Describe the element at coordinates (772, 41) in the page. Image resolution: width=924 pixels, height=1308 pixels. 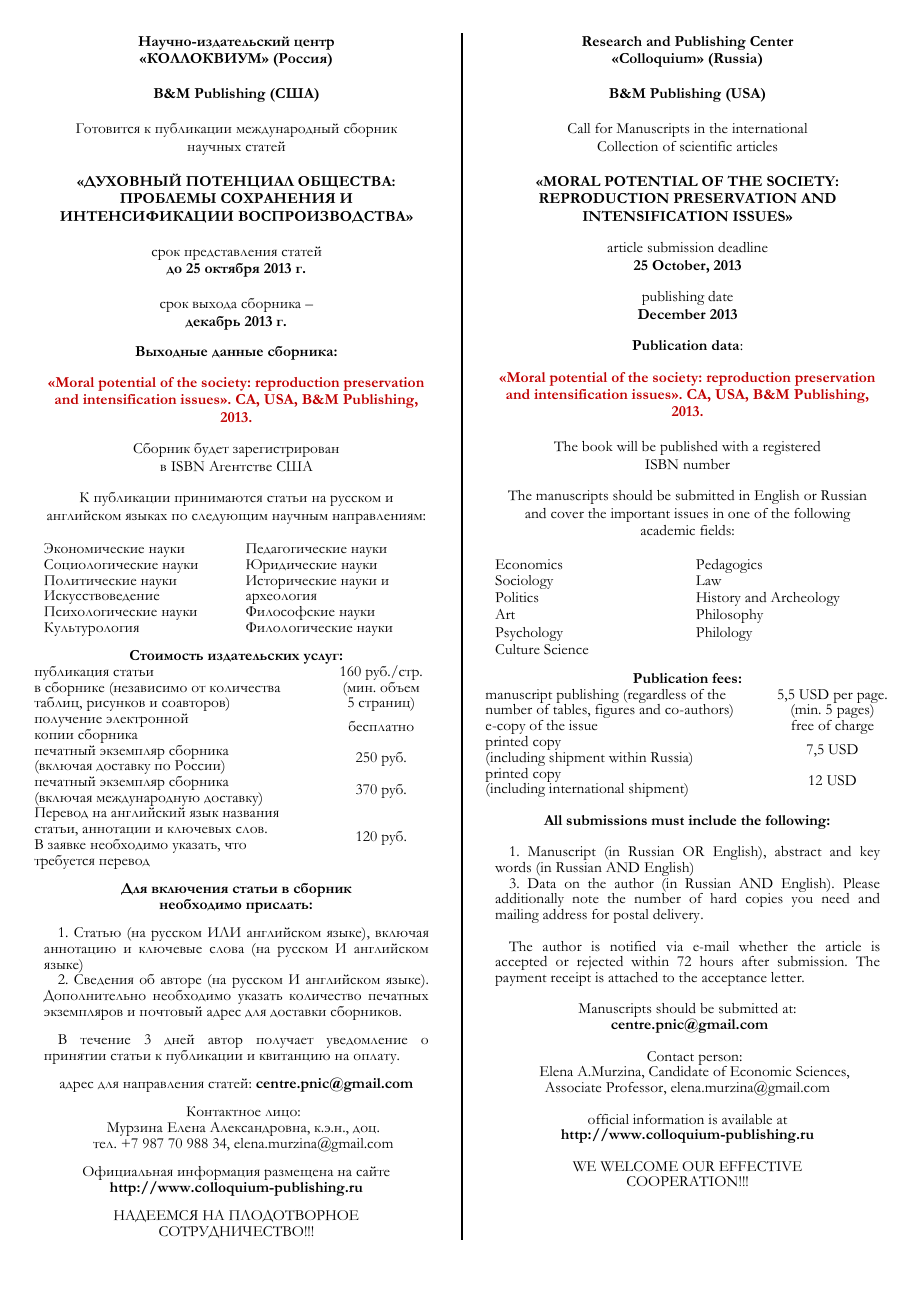
I see `Center` at that location.
